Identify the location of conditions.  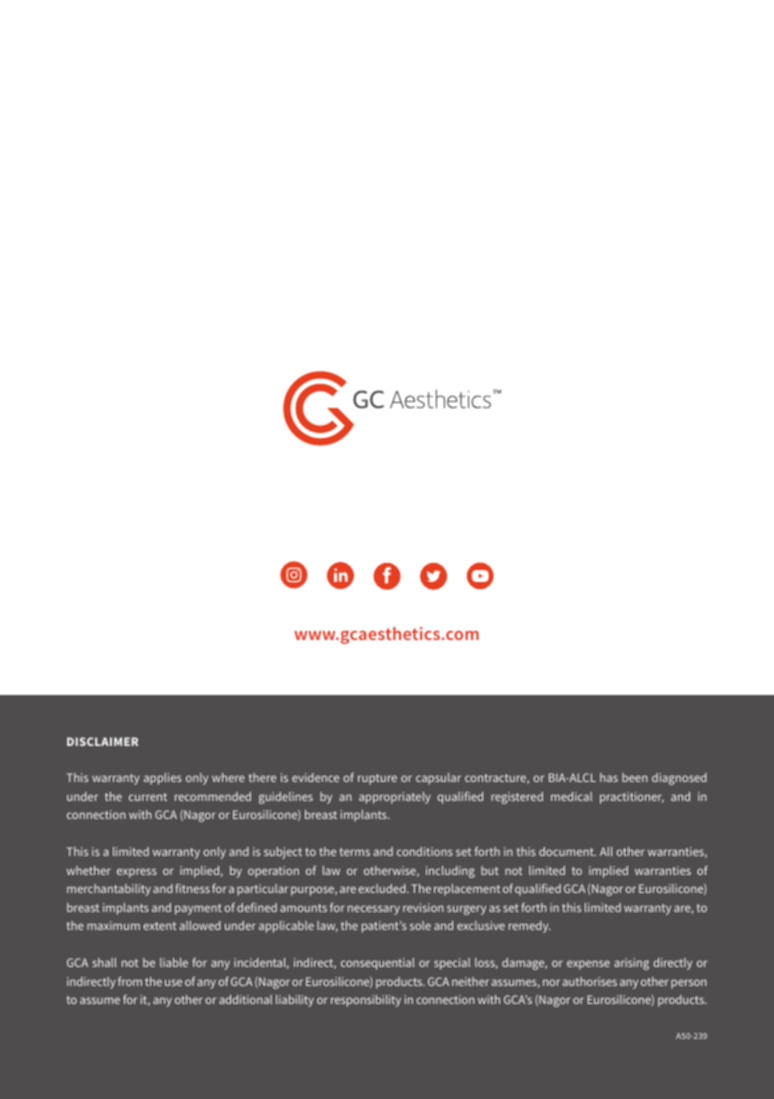
(425, 851).
